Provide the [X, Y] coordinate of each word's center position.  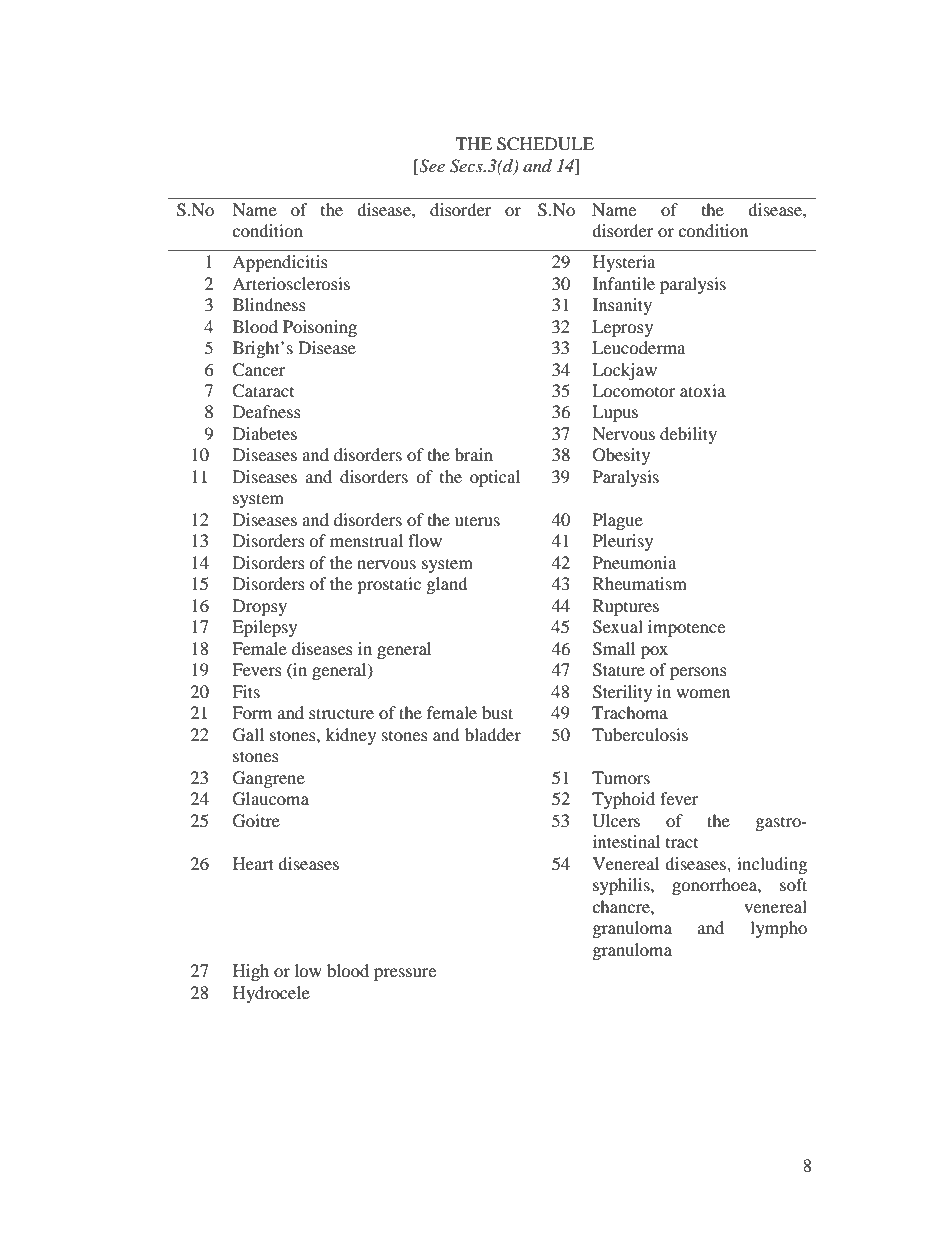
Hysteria [624, 263]
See [431, 167]
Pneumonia [634, 562]
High [251, 972]
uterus [477, 520]
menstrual [366, 540]
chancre [622, 906]
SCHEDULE [545, 144]
